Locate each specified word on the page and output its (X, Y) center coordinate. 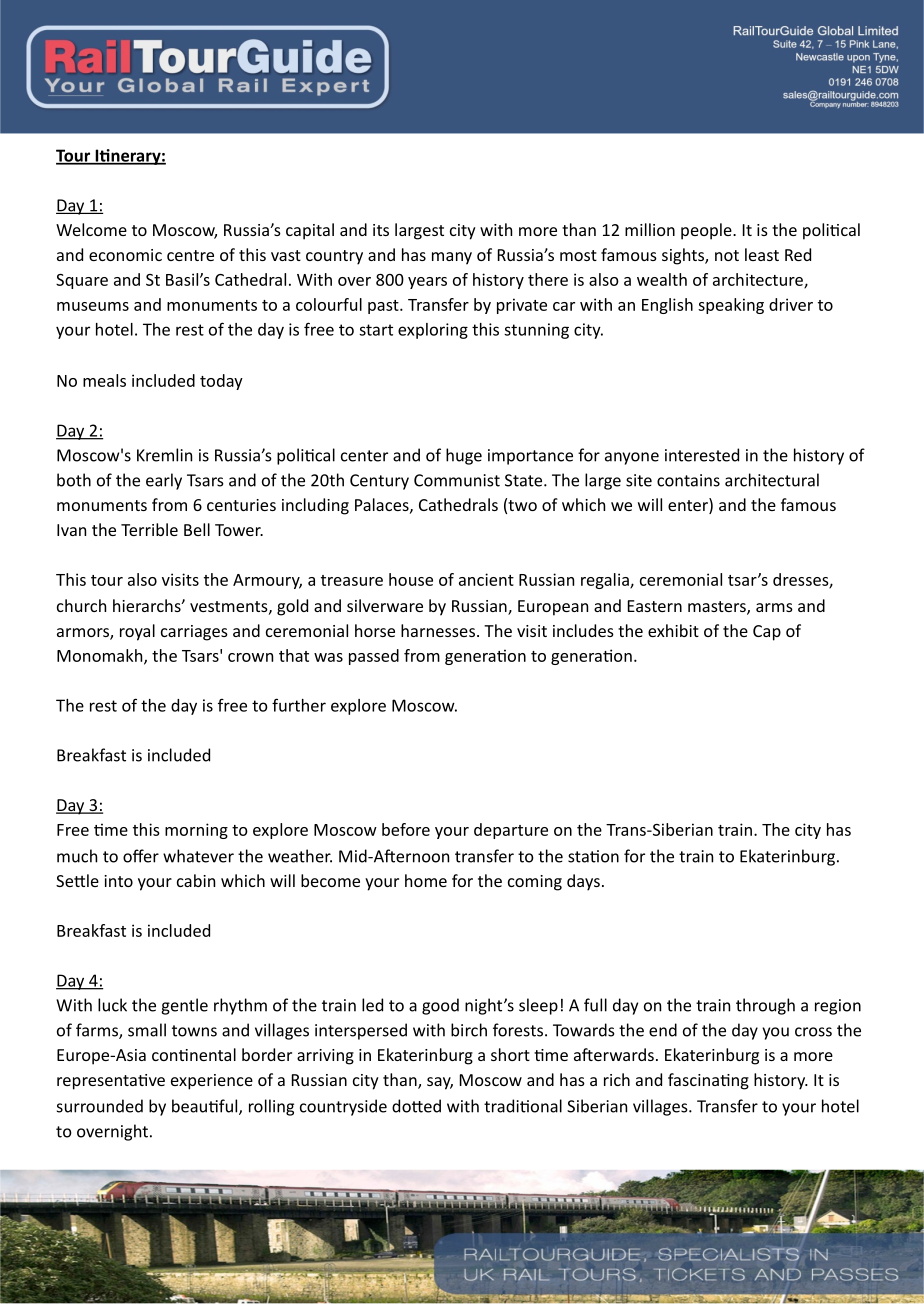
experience (212, 1082)
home (426, 880)
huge (464, 456)
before (406, 829)
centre (190, 255)
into (118, 881)
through (765, 1006)
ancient (486, 579)
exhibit (673, 630)
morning (196, 831)
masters (718, 608)
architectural (772, 480)
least (762, 254)
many (452, 258)
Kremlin (164, 455)
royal (137, 632)
